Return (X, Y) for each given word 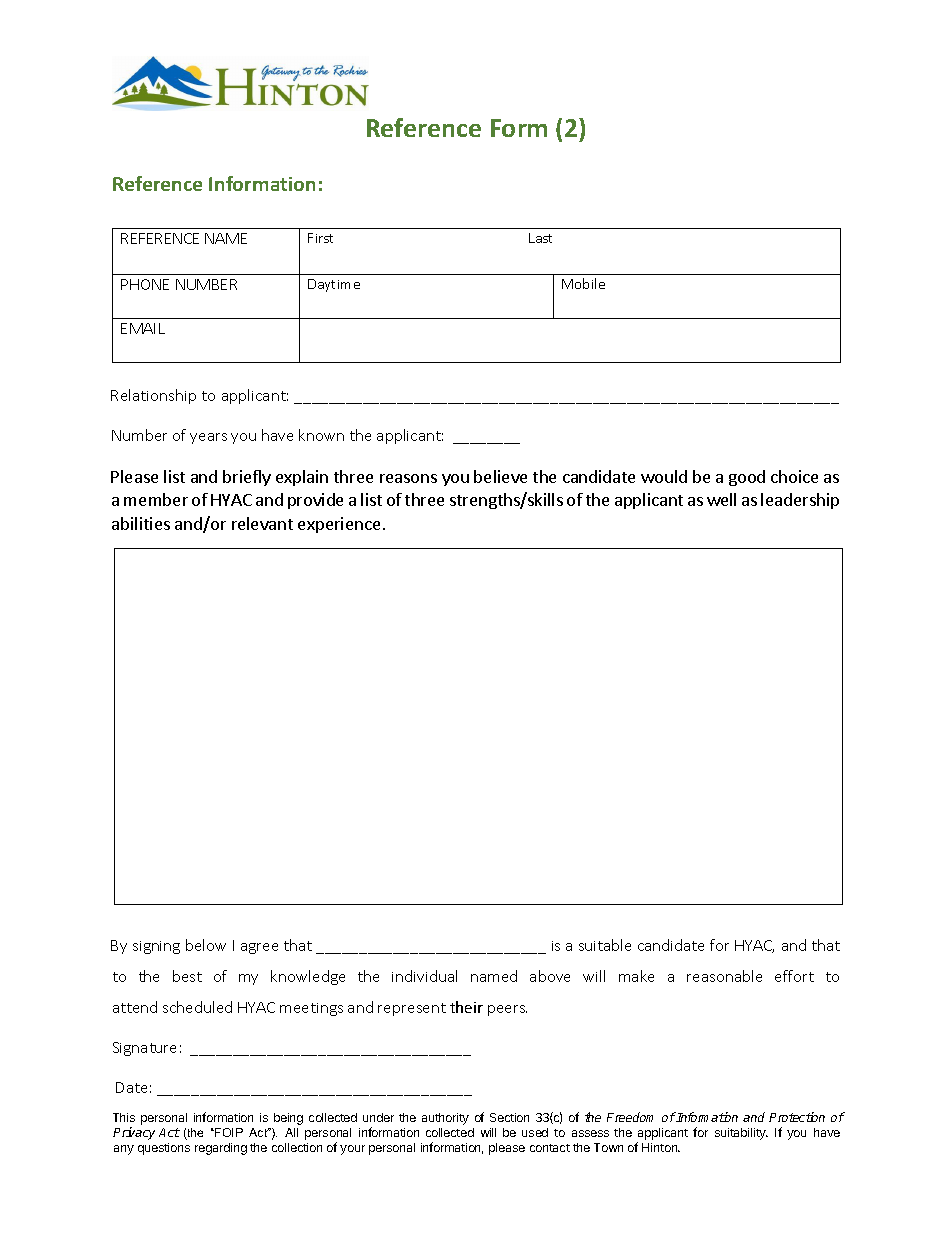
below (206, 945)
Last (540, 238)
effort (794, 976)
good (747, 478)
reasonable (724, 976)
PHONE (145, 284)
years (208, 438)
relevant (262, 523)
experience (339, 525)
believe (500, 476)
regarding (221, 1149)
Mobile (583, 283)
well (721, 499)
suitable (605, 945)
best (187, 976)
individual (424, 976)
